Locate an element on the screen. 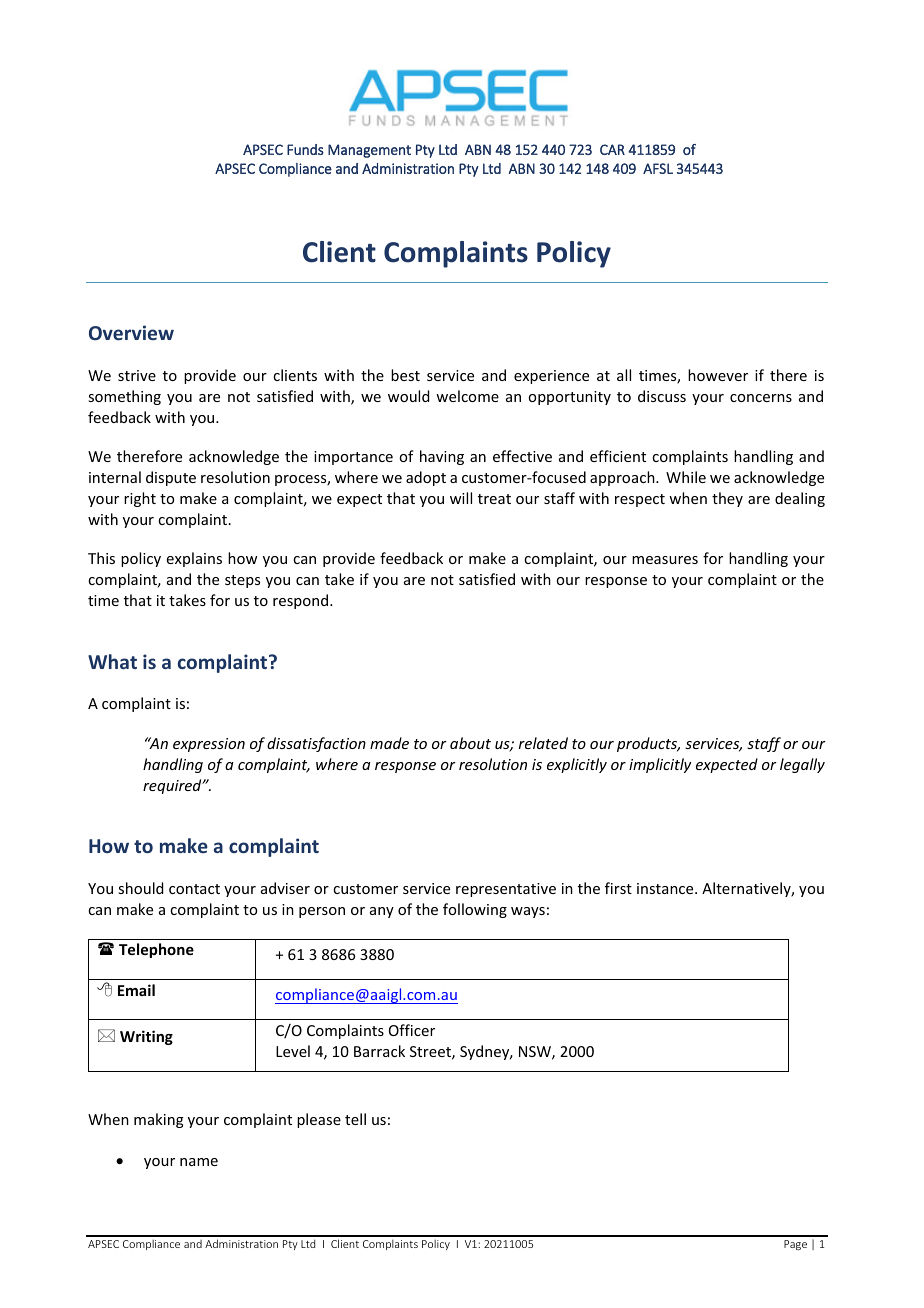  CAR is located at coordinates (612, 149).
